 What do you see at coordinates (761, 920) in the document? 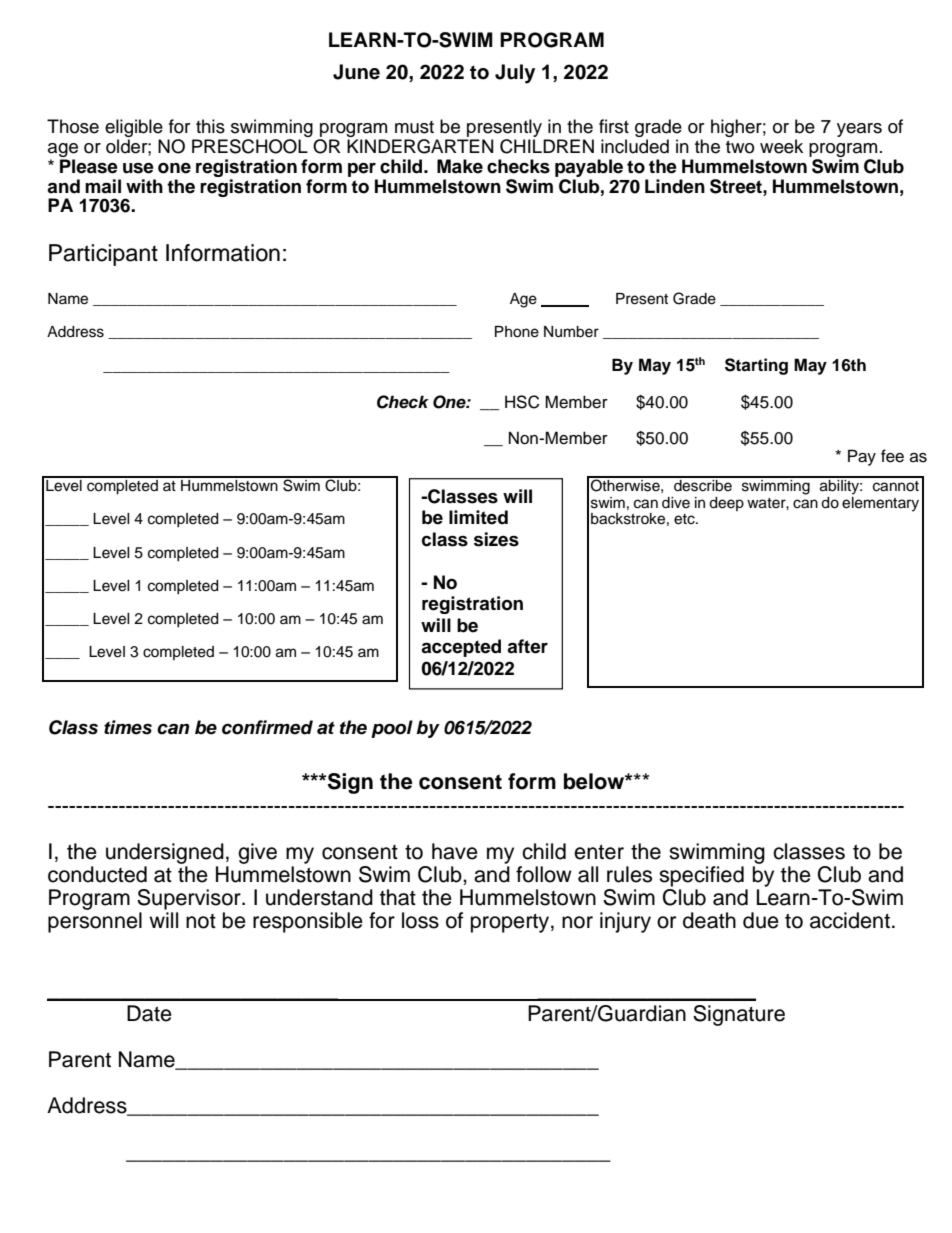
I see `due` at bounding box center [761, 920].
